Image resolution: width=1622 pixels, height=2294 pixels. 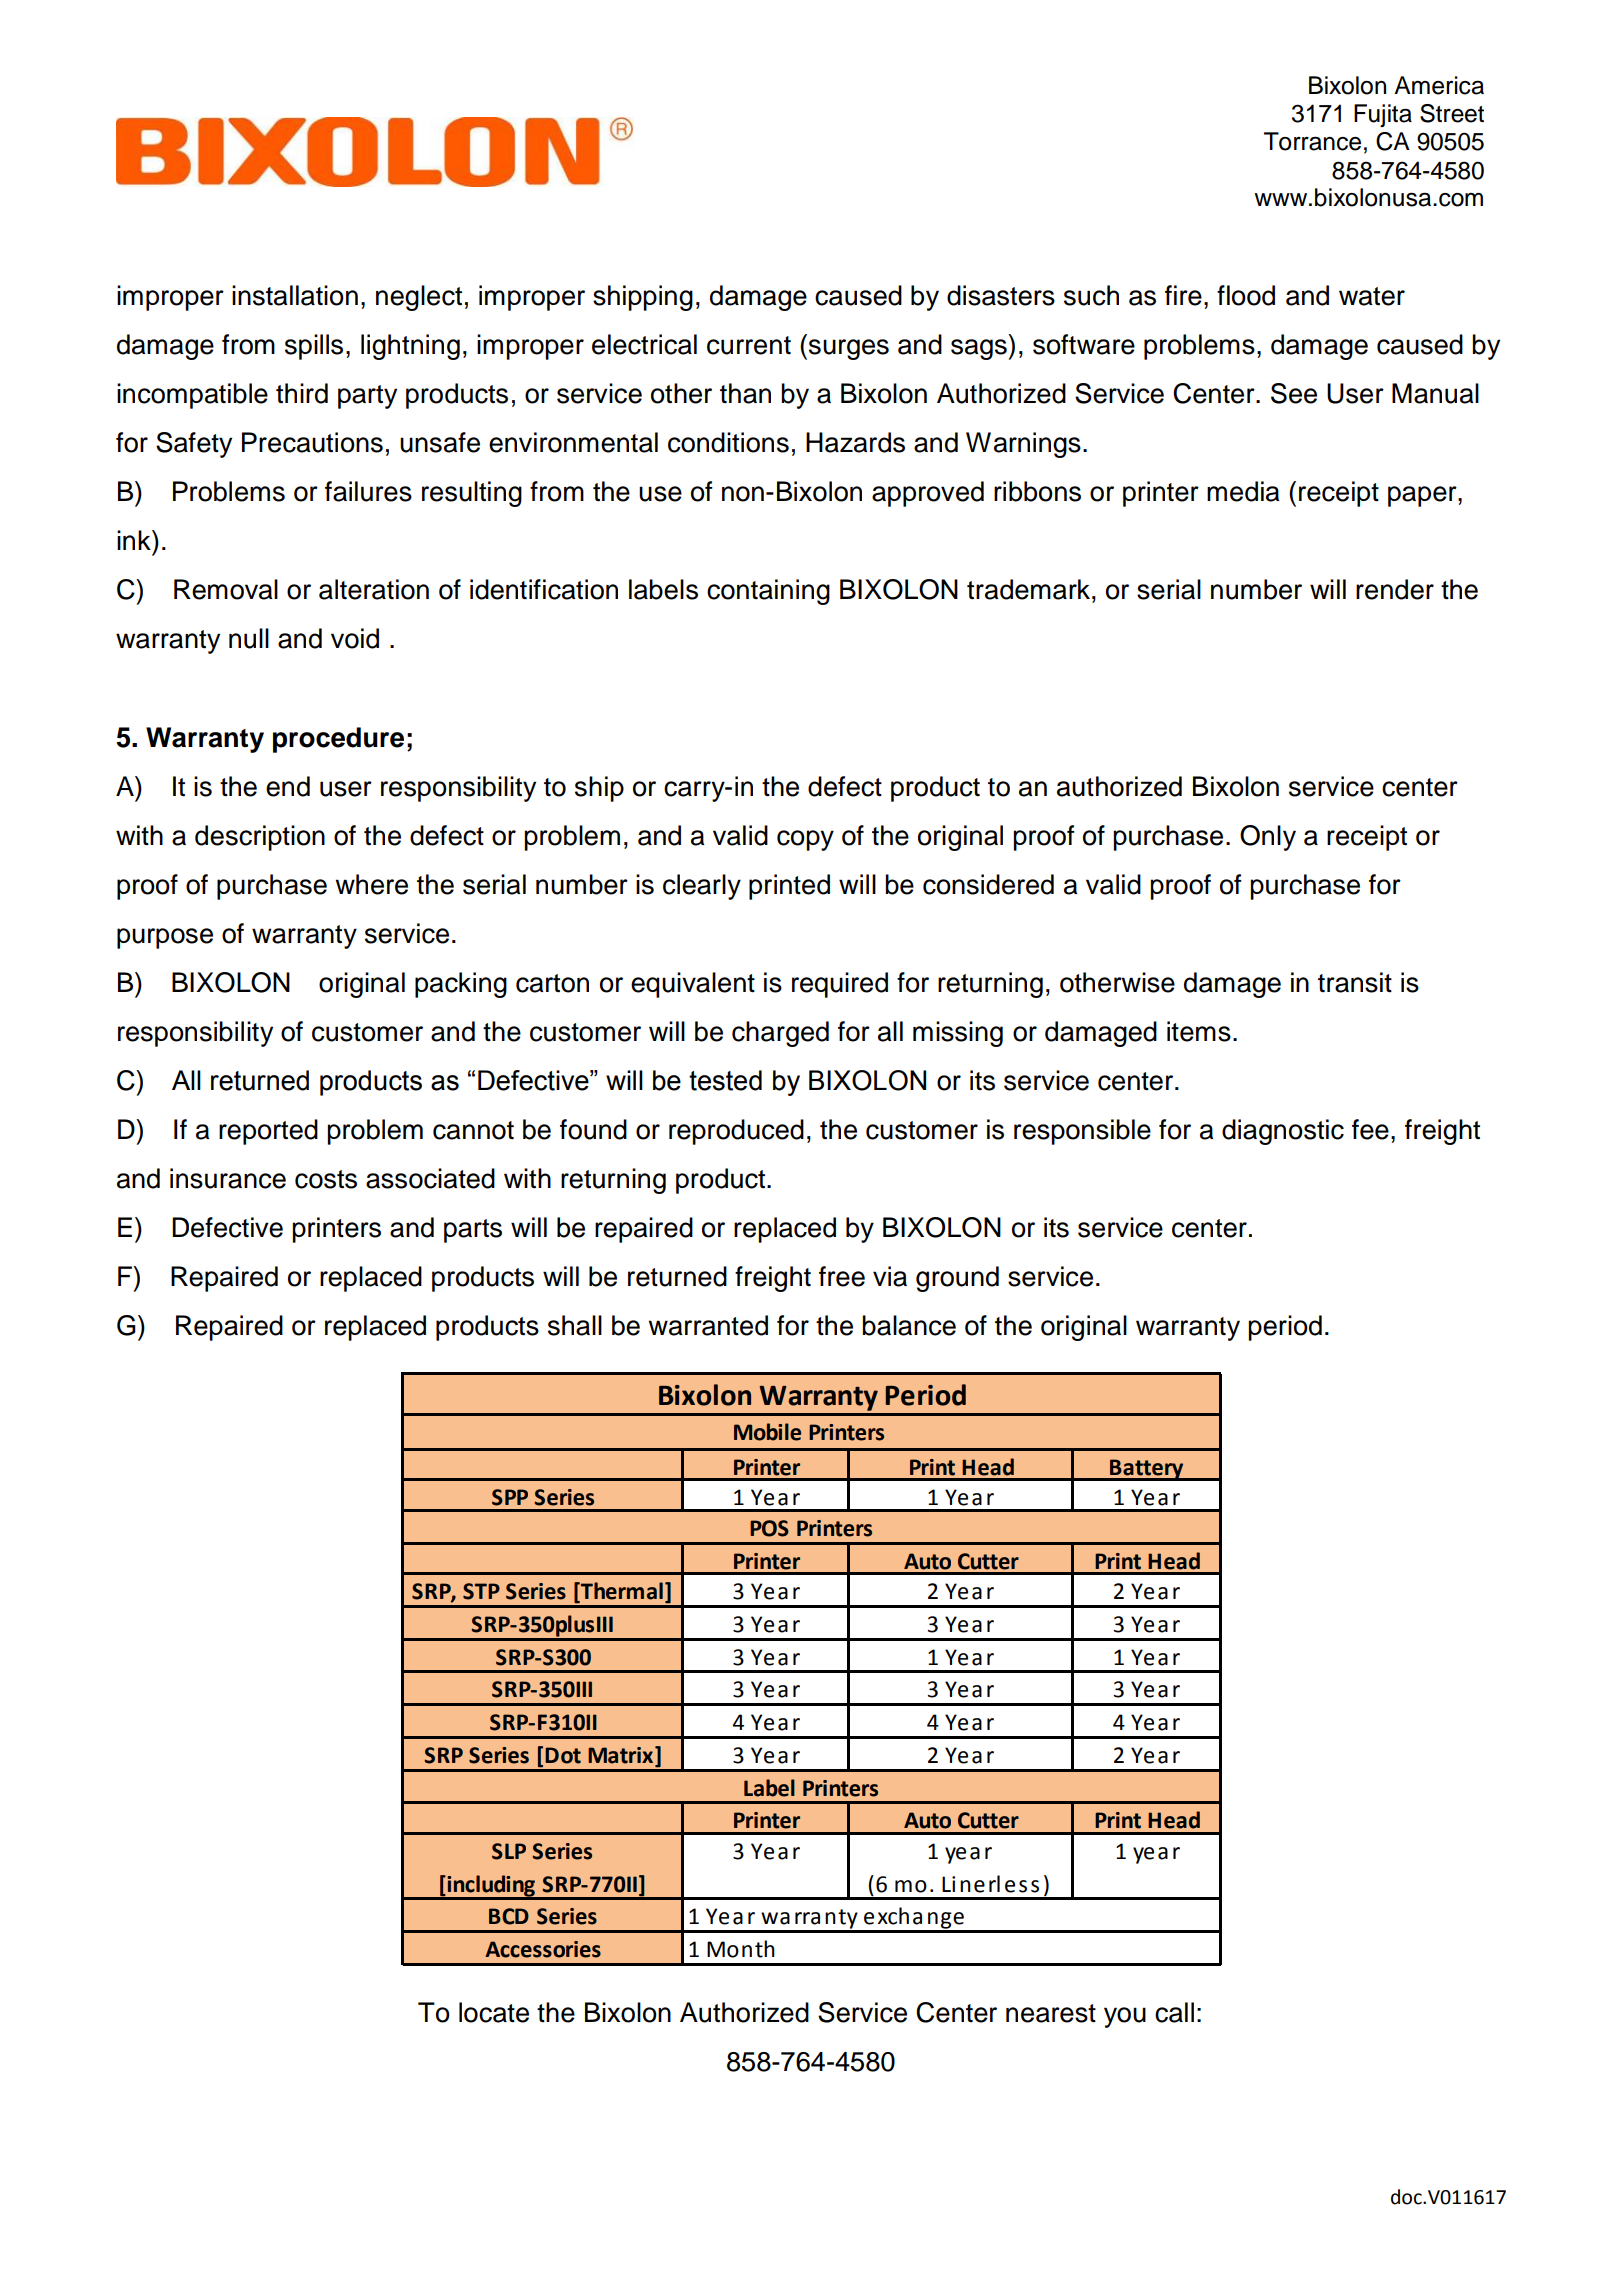 I want to click on costs, so click(x=326, y=1179).
